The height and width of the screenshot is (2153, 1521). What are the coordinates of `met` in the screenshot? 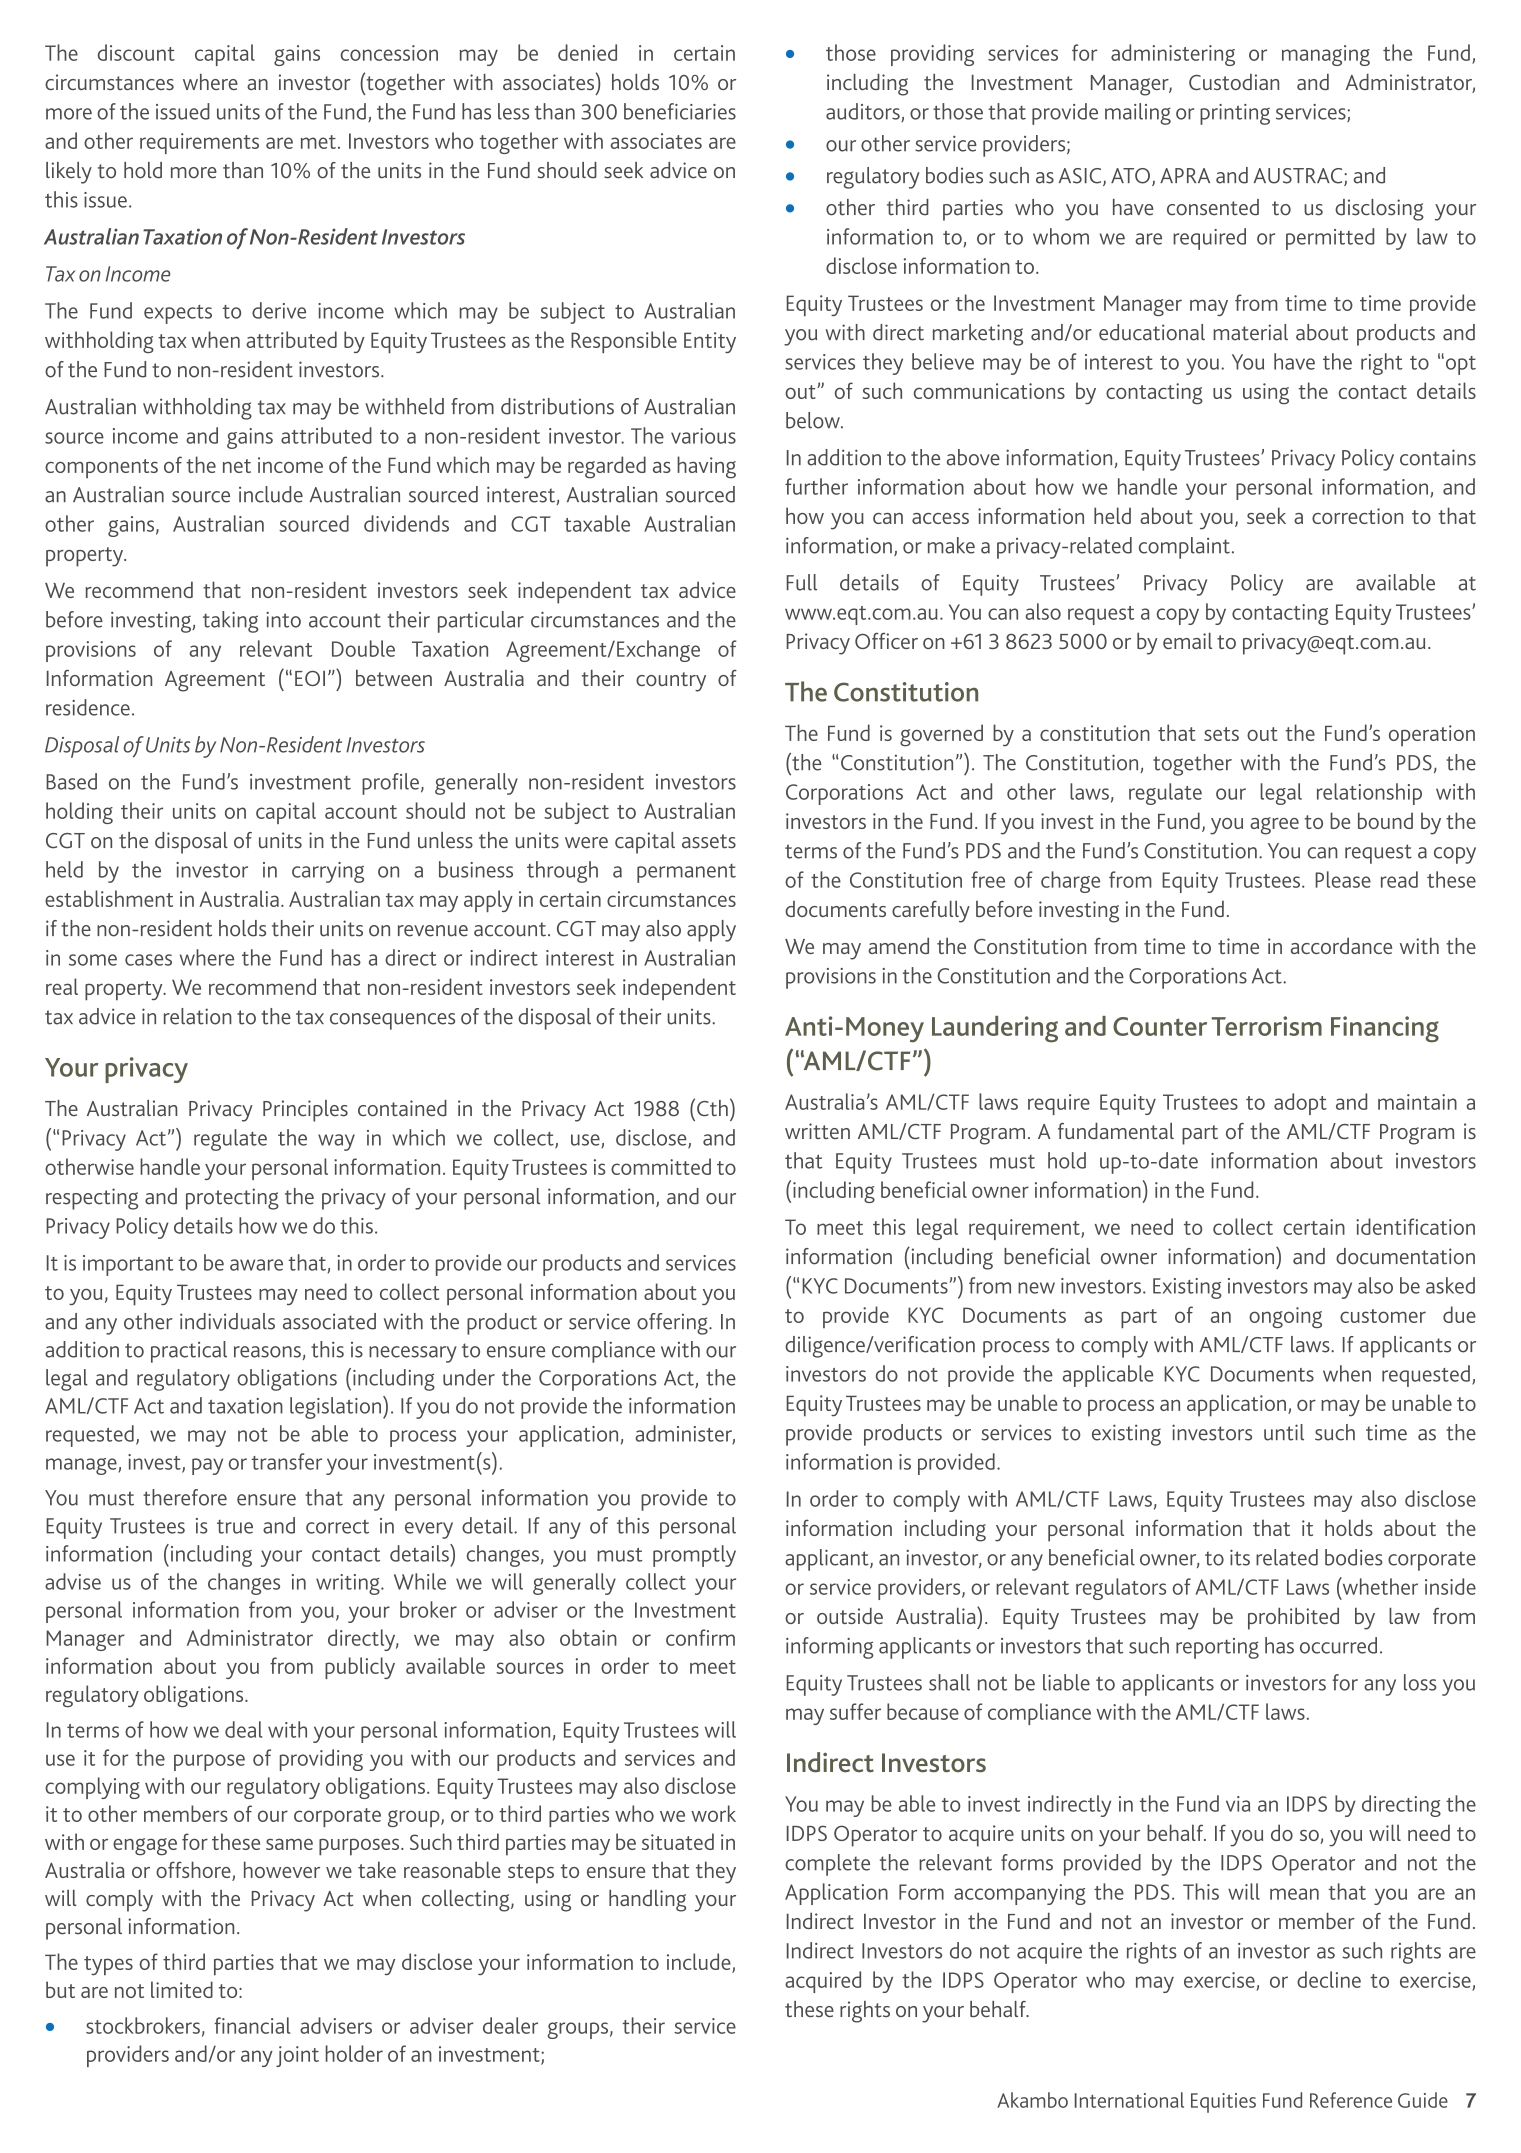 It's located at (318, 142).
